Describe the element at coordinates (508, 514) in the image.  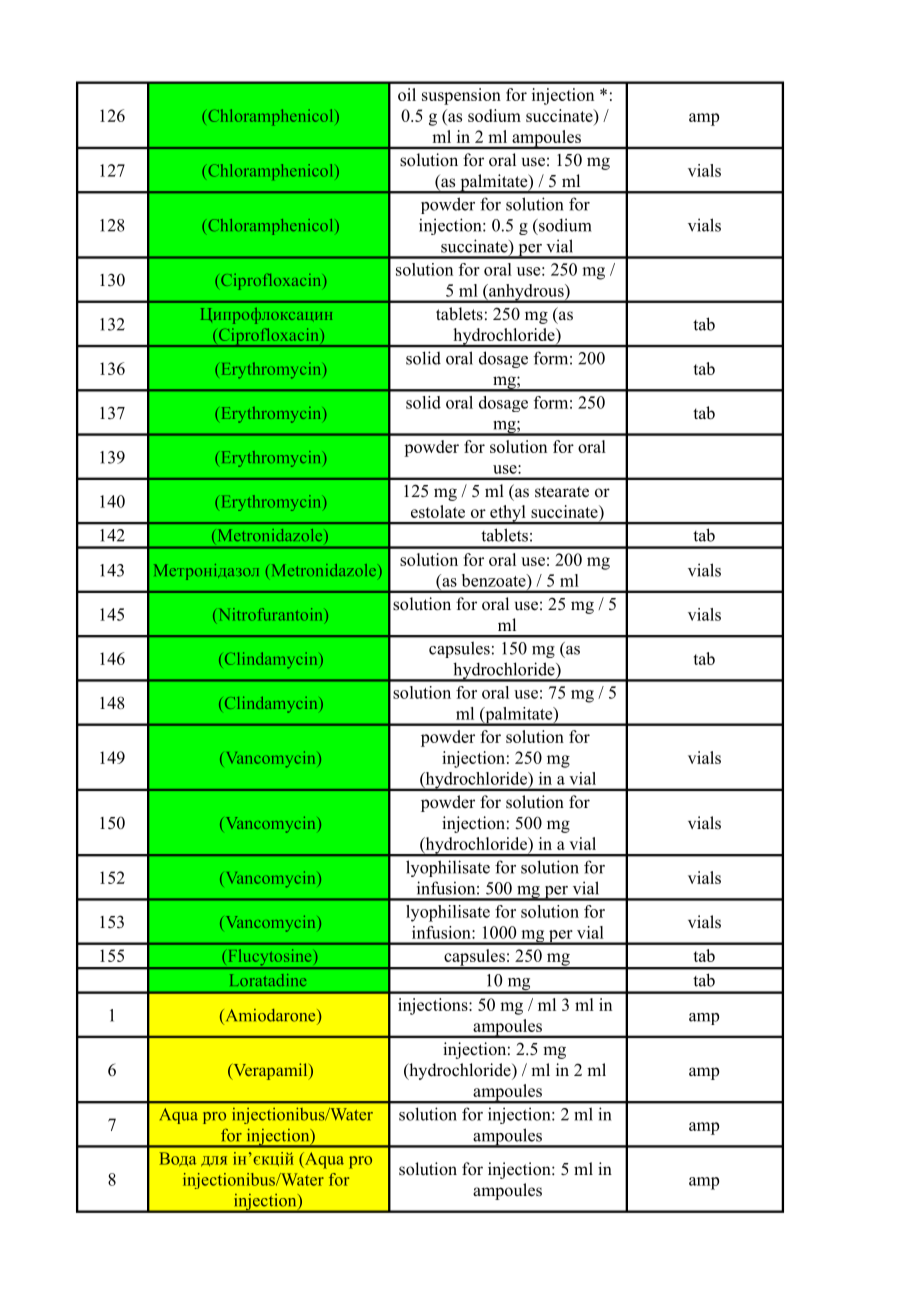
I see `ethyl` at that location.
